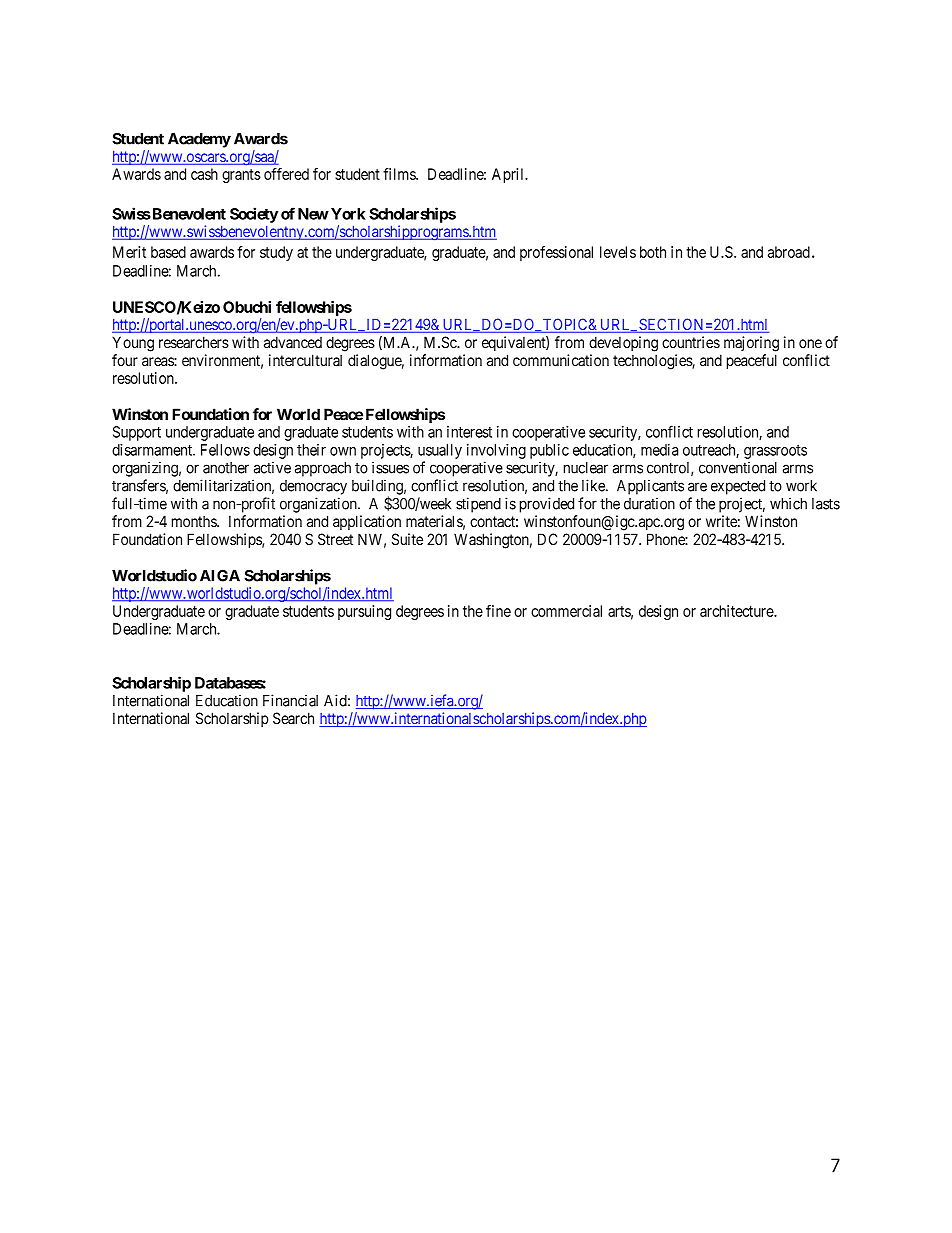 Image resolution: width=952 pixels, height=1233 pixels. Describe the element at coordinates (561, 360) in the image. I see `communication` at that location.
